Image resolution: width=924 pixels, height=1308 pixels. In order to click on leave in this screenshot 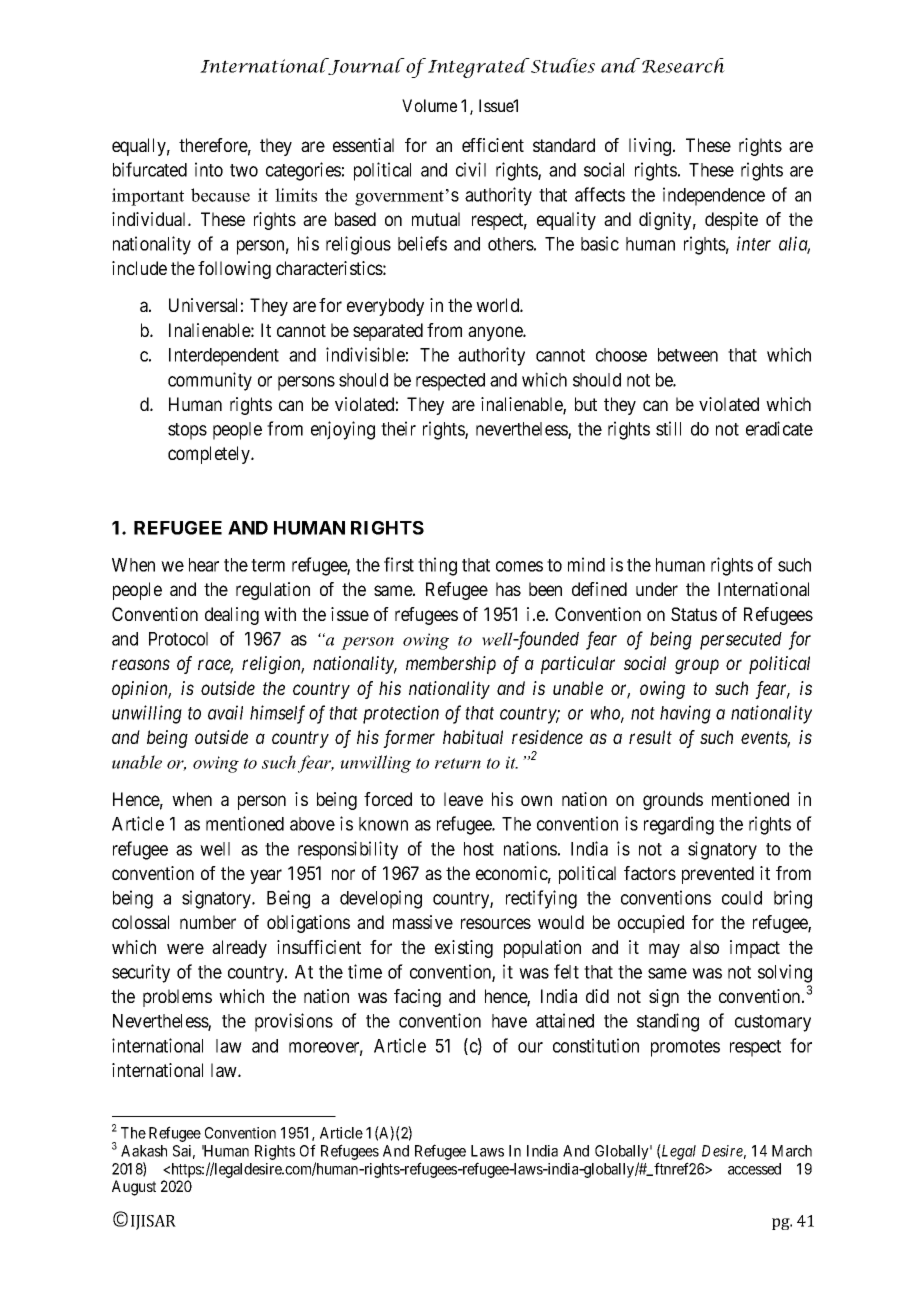, I will do `click(463, 799)`.
